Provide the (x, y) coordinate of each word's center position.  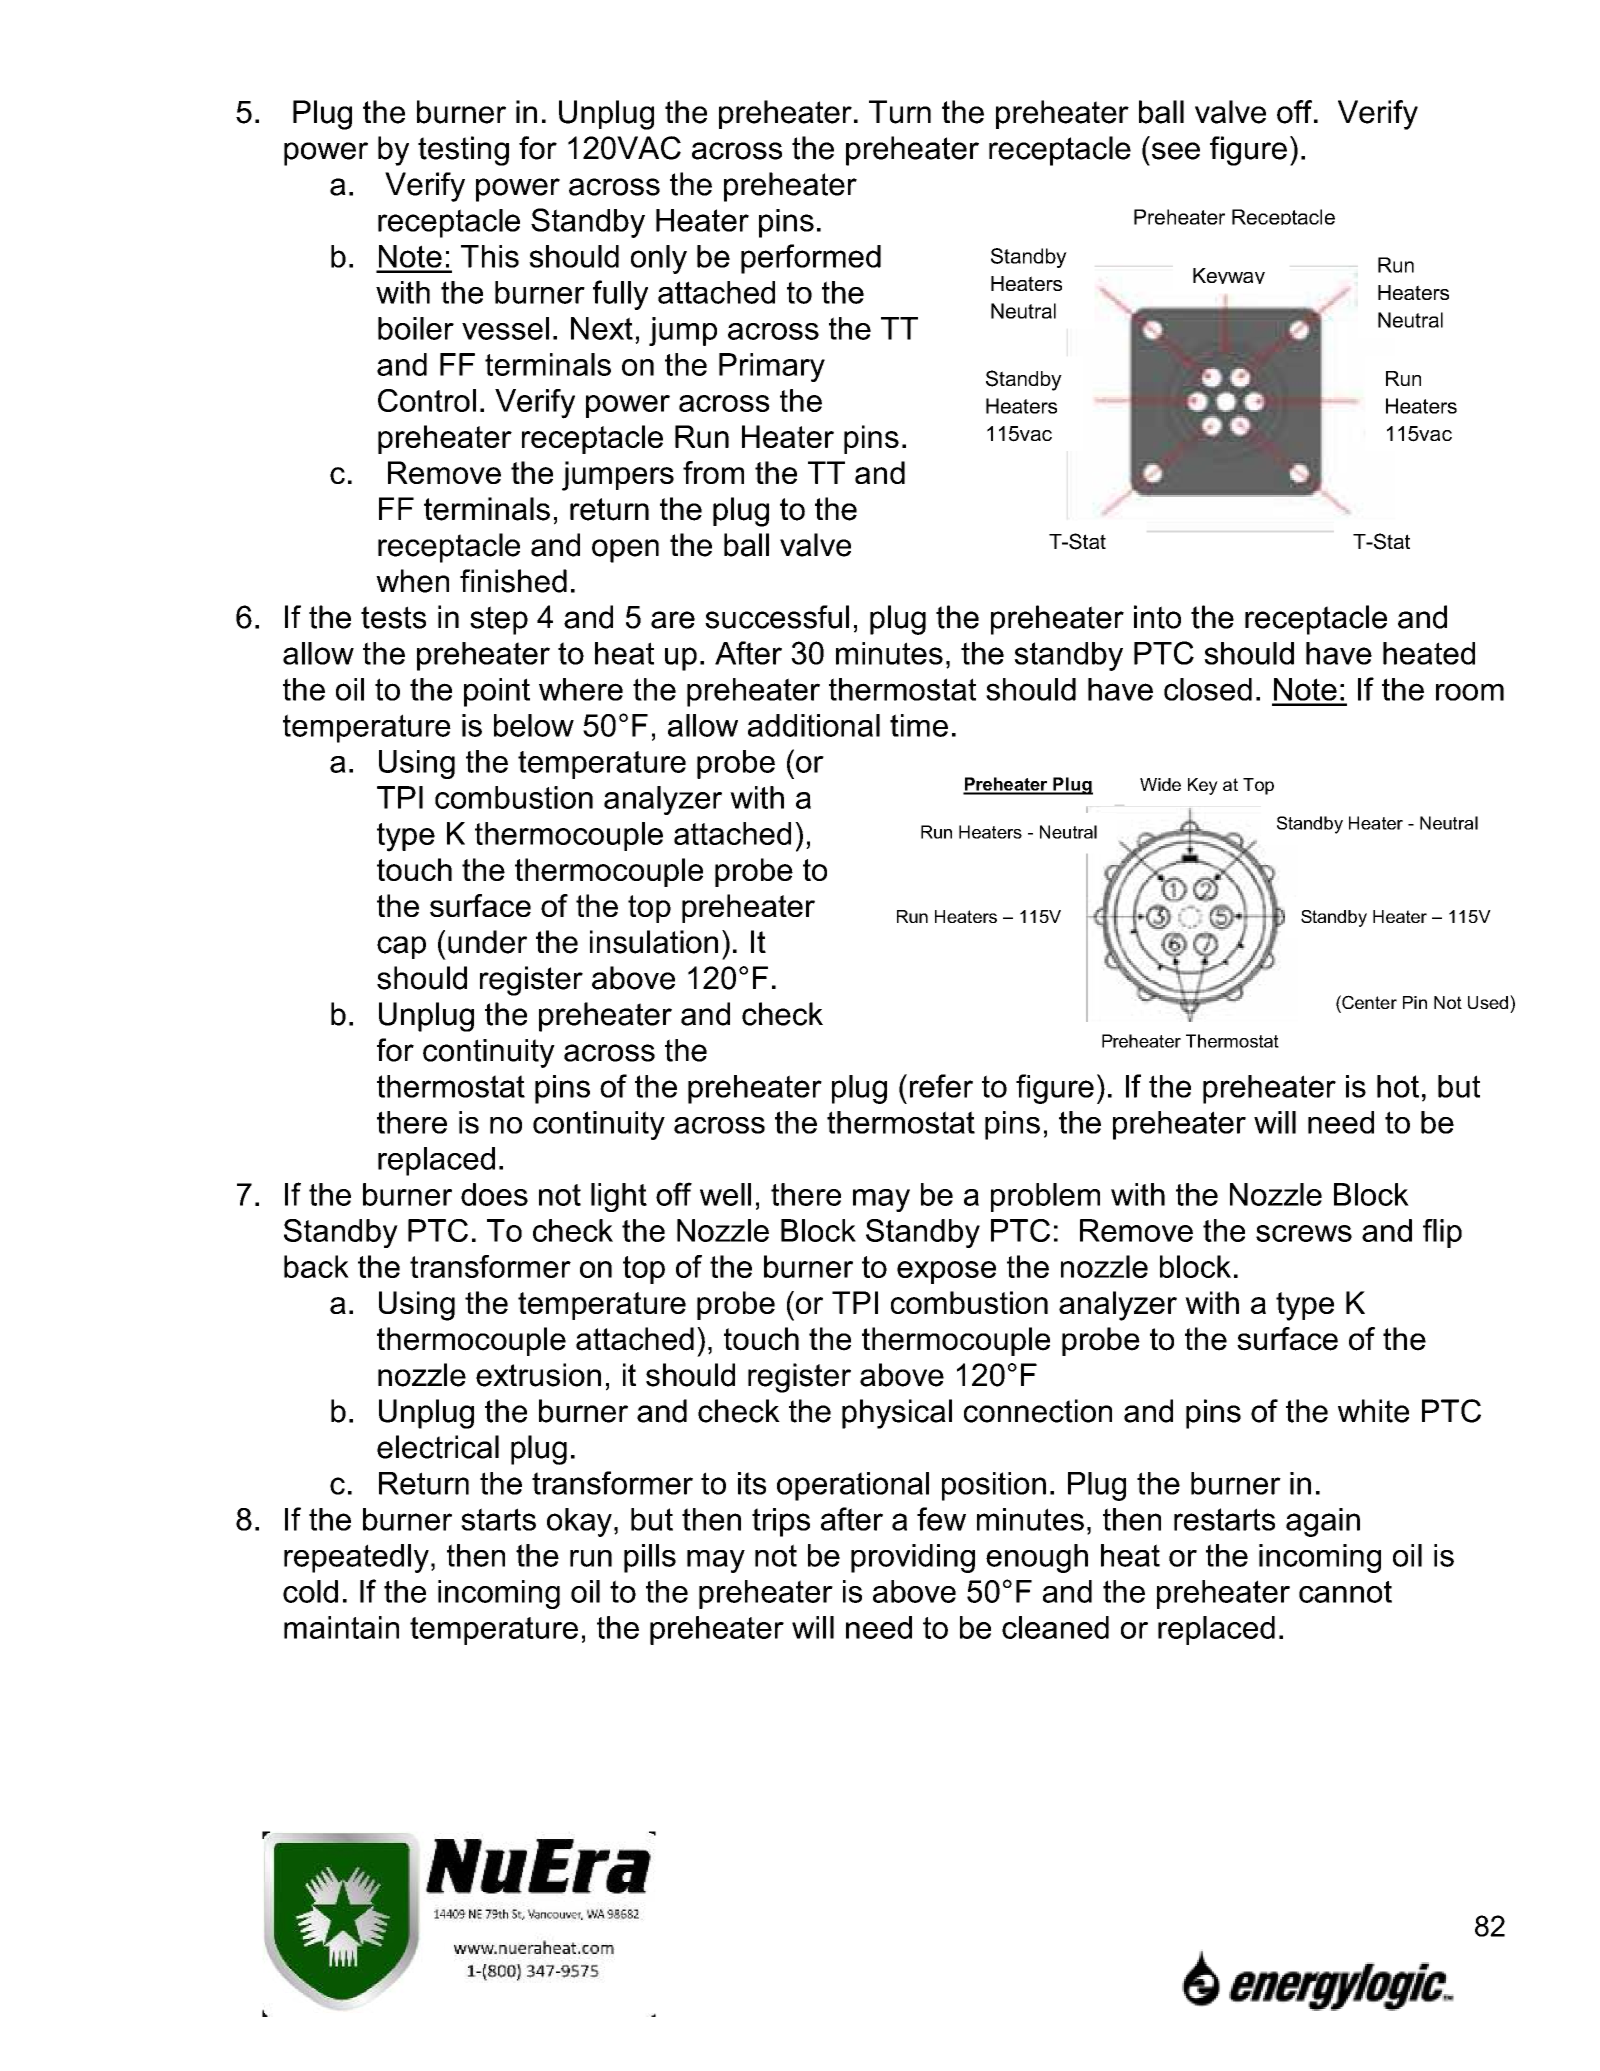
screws (1304, 1233)
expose (946, 1272)
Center (1368, 1002)
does (494, 1194)
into (1157, 617)
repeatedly (356, 1558)
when (412, 581)
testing (463, 151)
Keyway (1229, 276)
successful (777, 617)
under (487, 942)
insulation (654, 942)
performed (811, 259)
